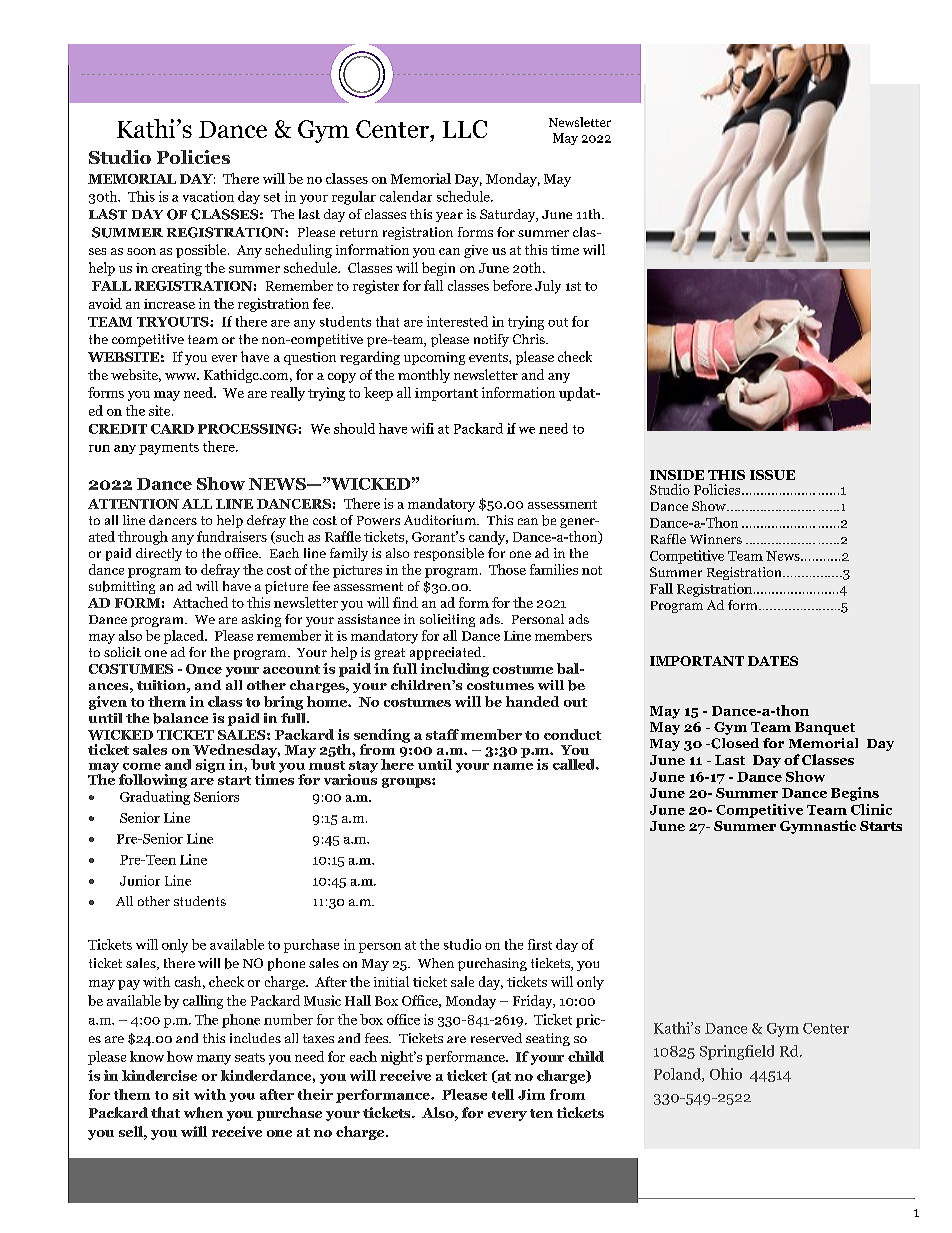  What do you see at coordinates (773, 661) in the document?
I see `DATES` at bounding box center [773, 661].
